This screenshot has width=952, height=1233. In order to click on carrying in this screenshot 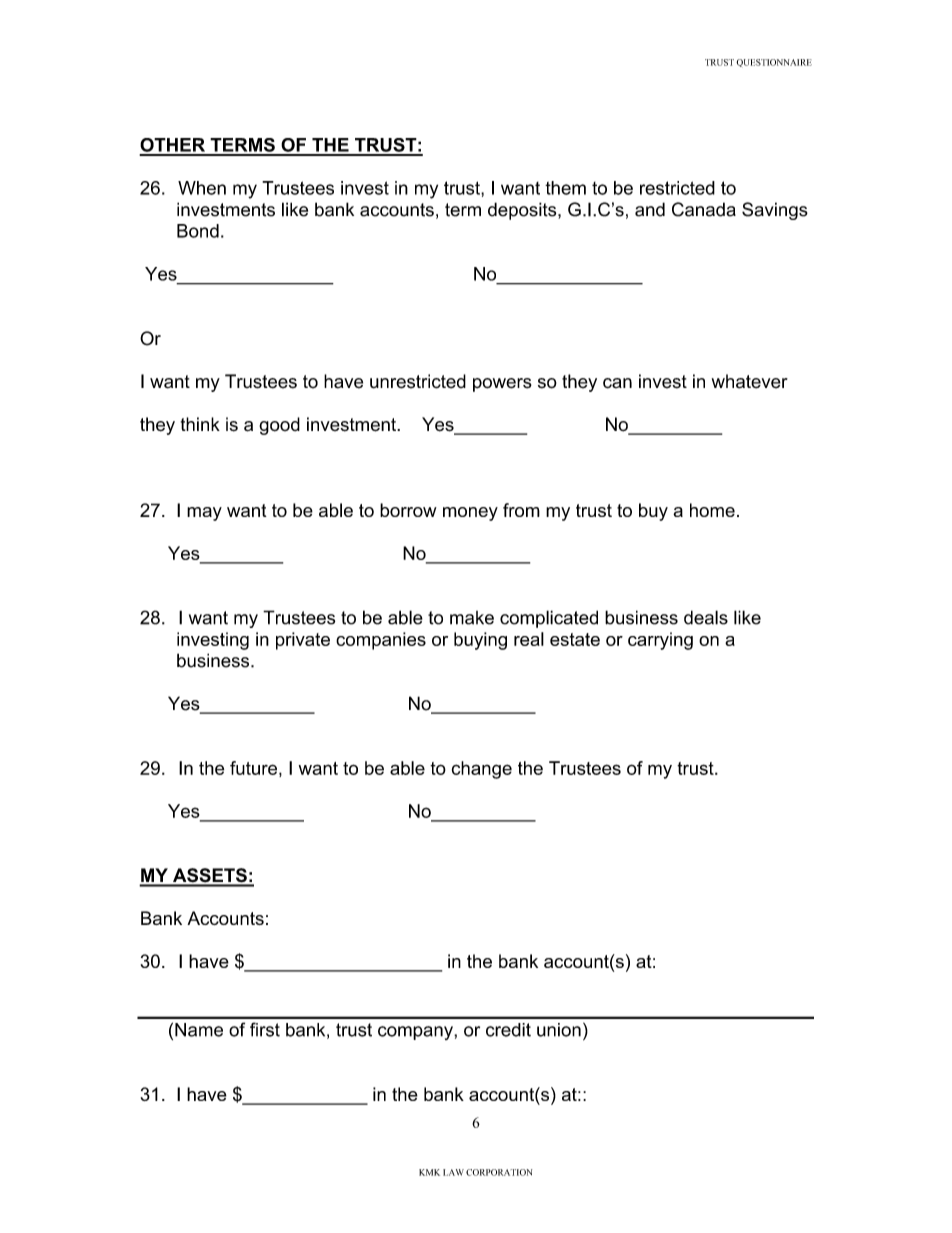, I will do `click(660, 641)`.
